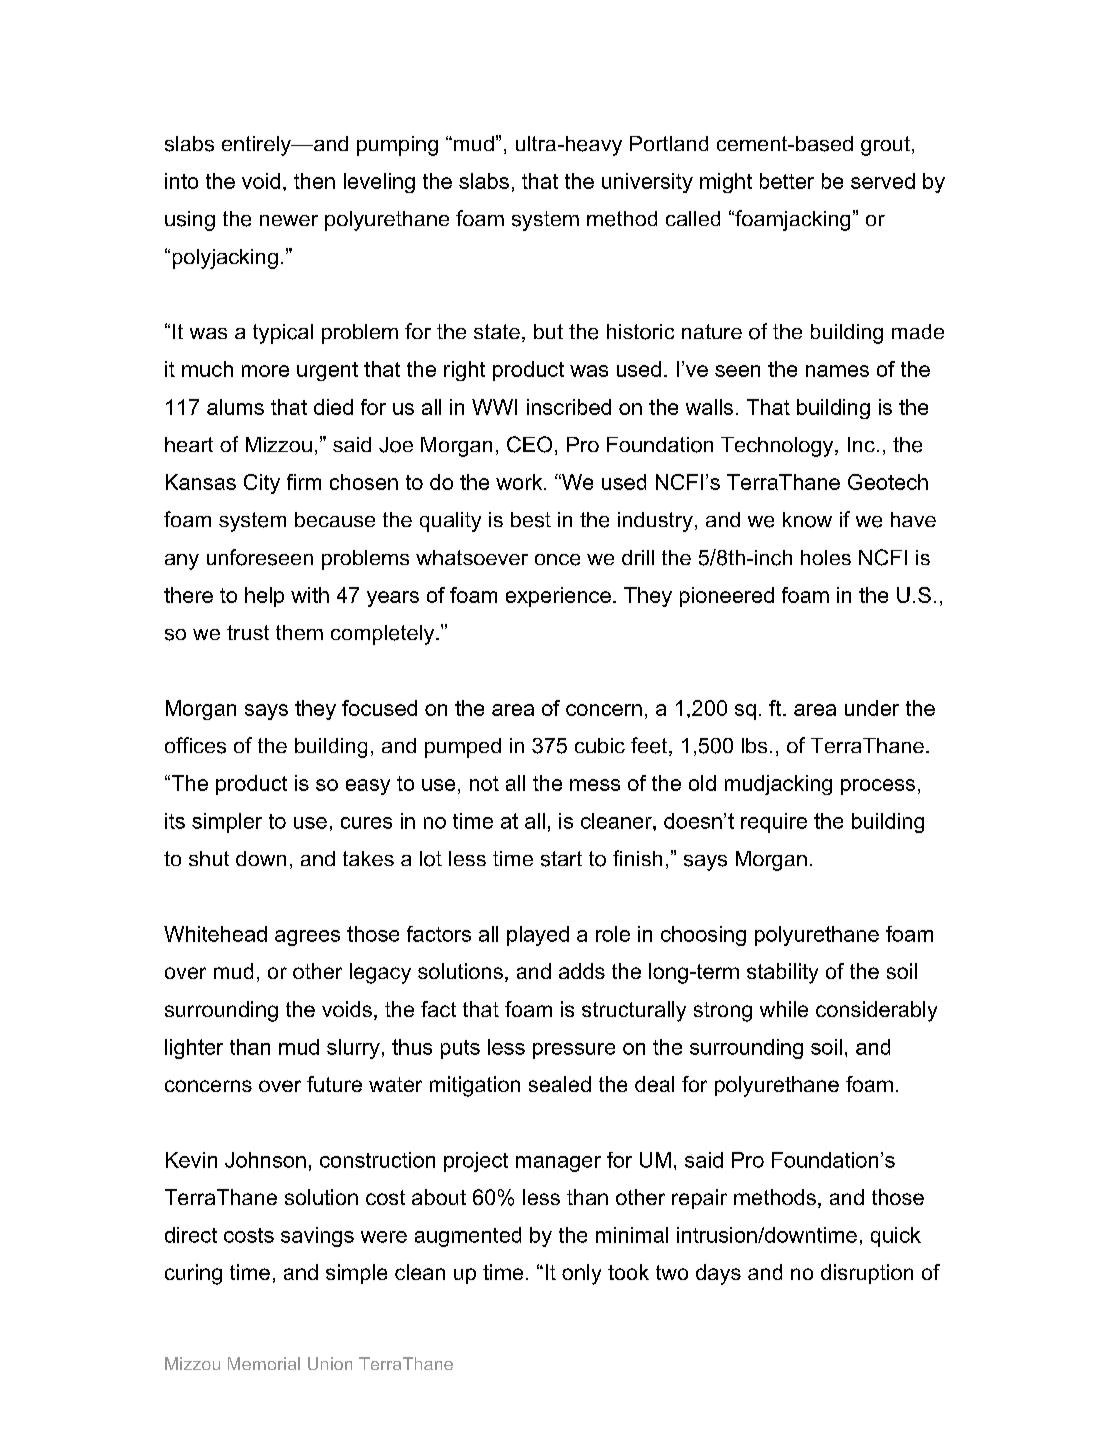 This screenshot has height=1440, width=1113. What do you see at coordinates (581, 1274) in the screenshot?
I see `only` at bounding box center [581, 1274].
